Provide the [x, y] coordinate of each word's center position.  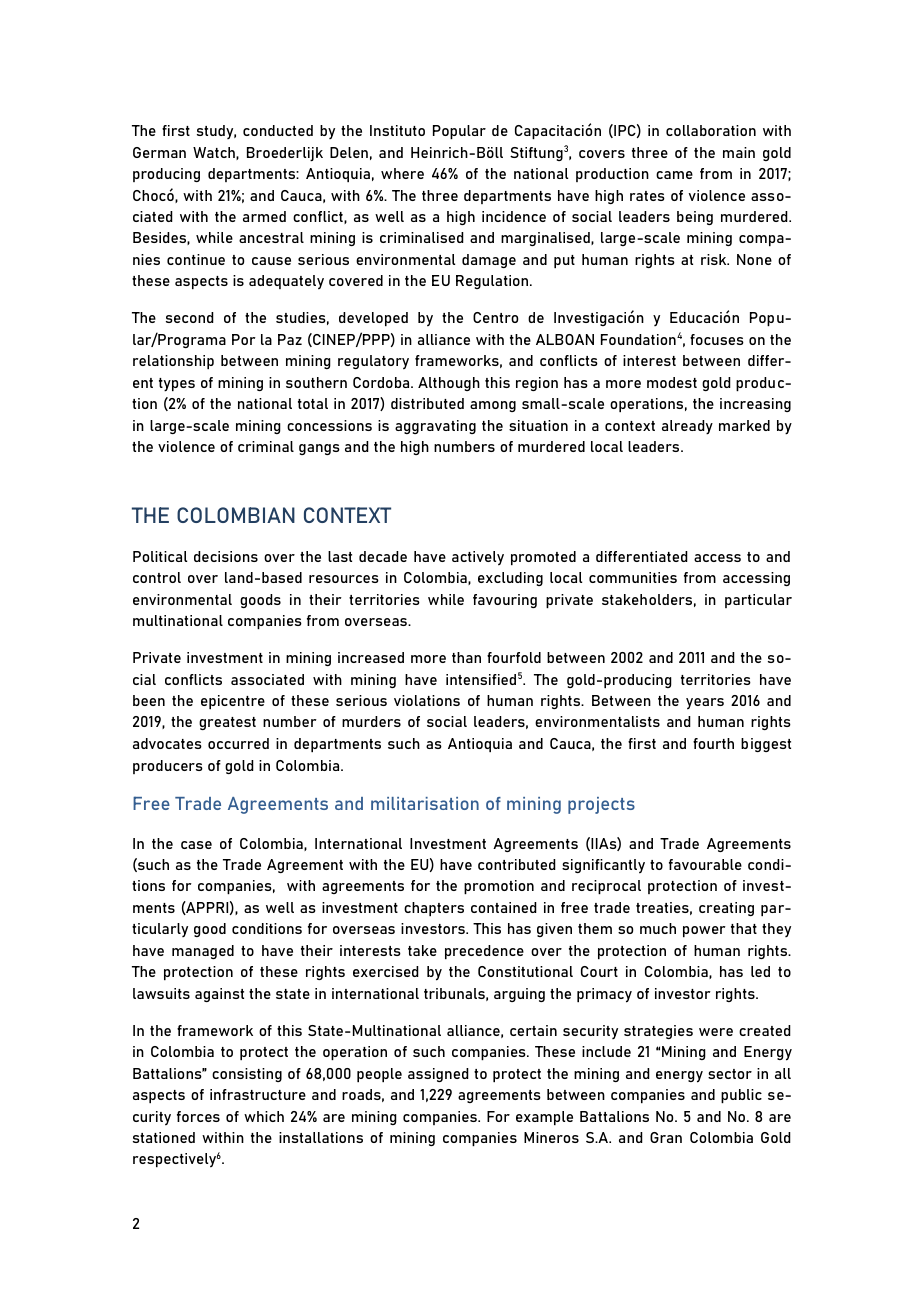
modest [672, 382]
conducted [278, 130]
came [674, 175]
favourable [705, 864]
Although [449, 384]
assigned [438, 1075]
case [196, 845]
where [402, 173]
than [466, 657]
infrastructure [258, 1094]
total [313, 403]
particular [758, 601]
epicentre [233, 702]
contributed [517, 864]
